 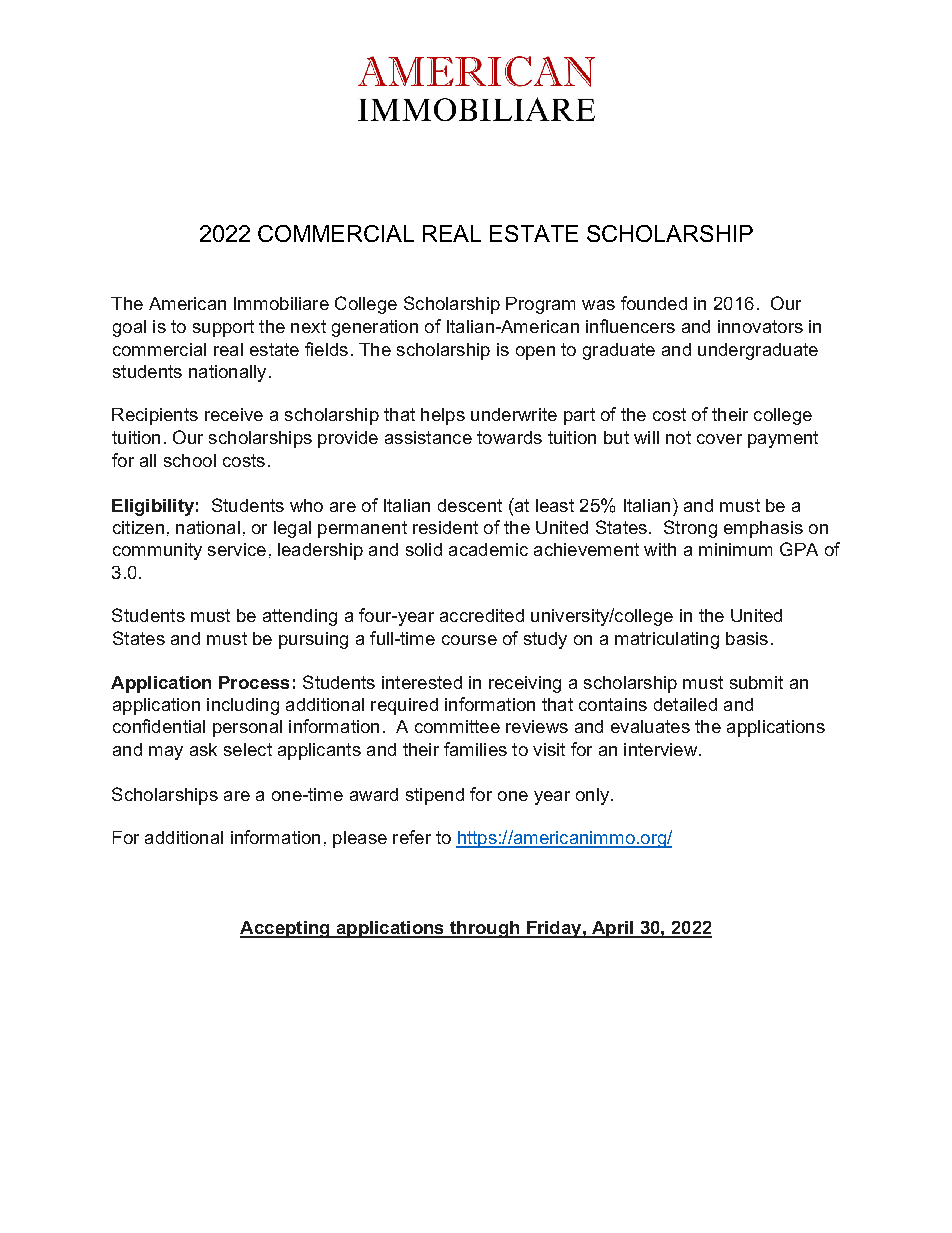 What do you see at coordinates (760, 326) in the screenshot?
I see `innovators` at bounding box center [760, 326].
